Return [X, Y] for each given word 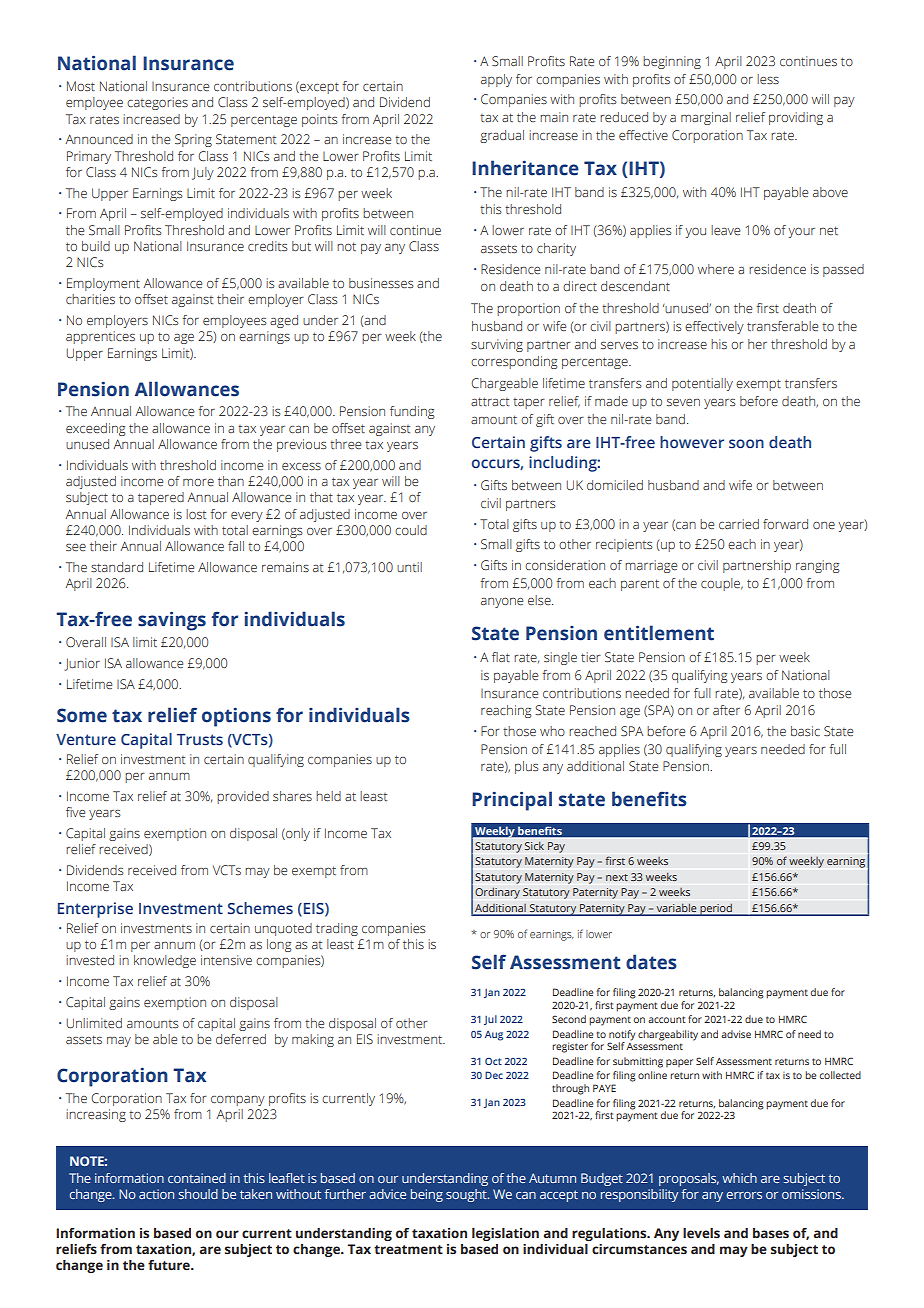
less [768, 79]
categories [157, 103]
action [156, 1194]
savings [172, 621]
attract [490, 401]
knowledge [165, 961]
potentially [702, 384]
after [726, 710]
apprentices [100, 337]
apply [496, 80]
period [716, 909]
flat [501, 657]
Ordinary [497, 893]
